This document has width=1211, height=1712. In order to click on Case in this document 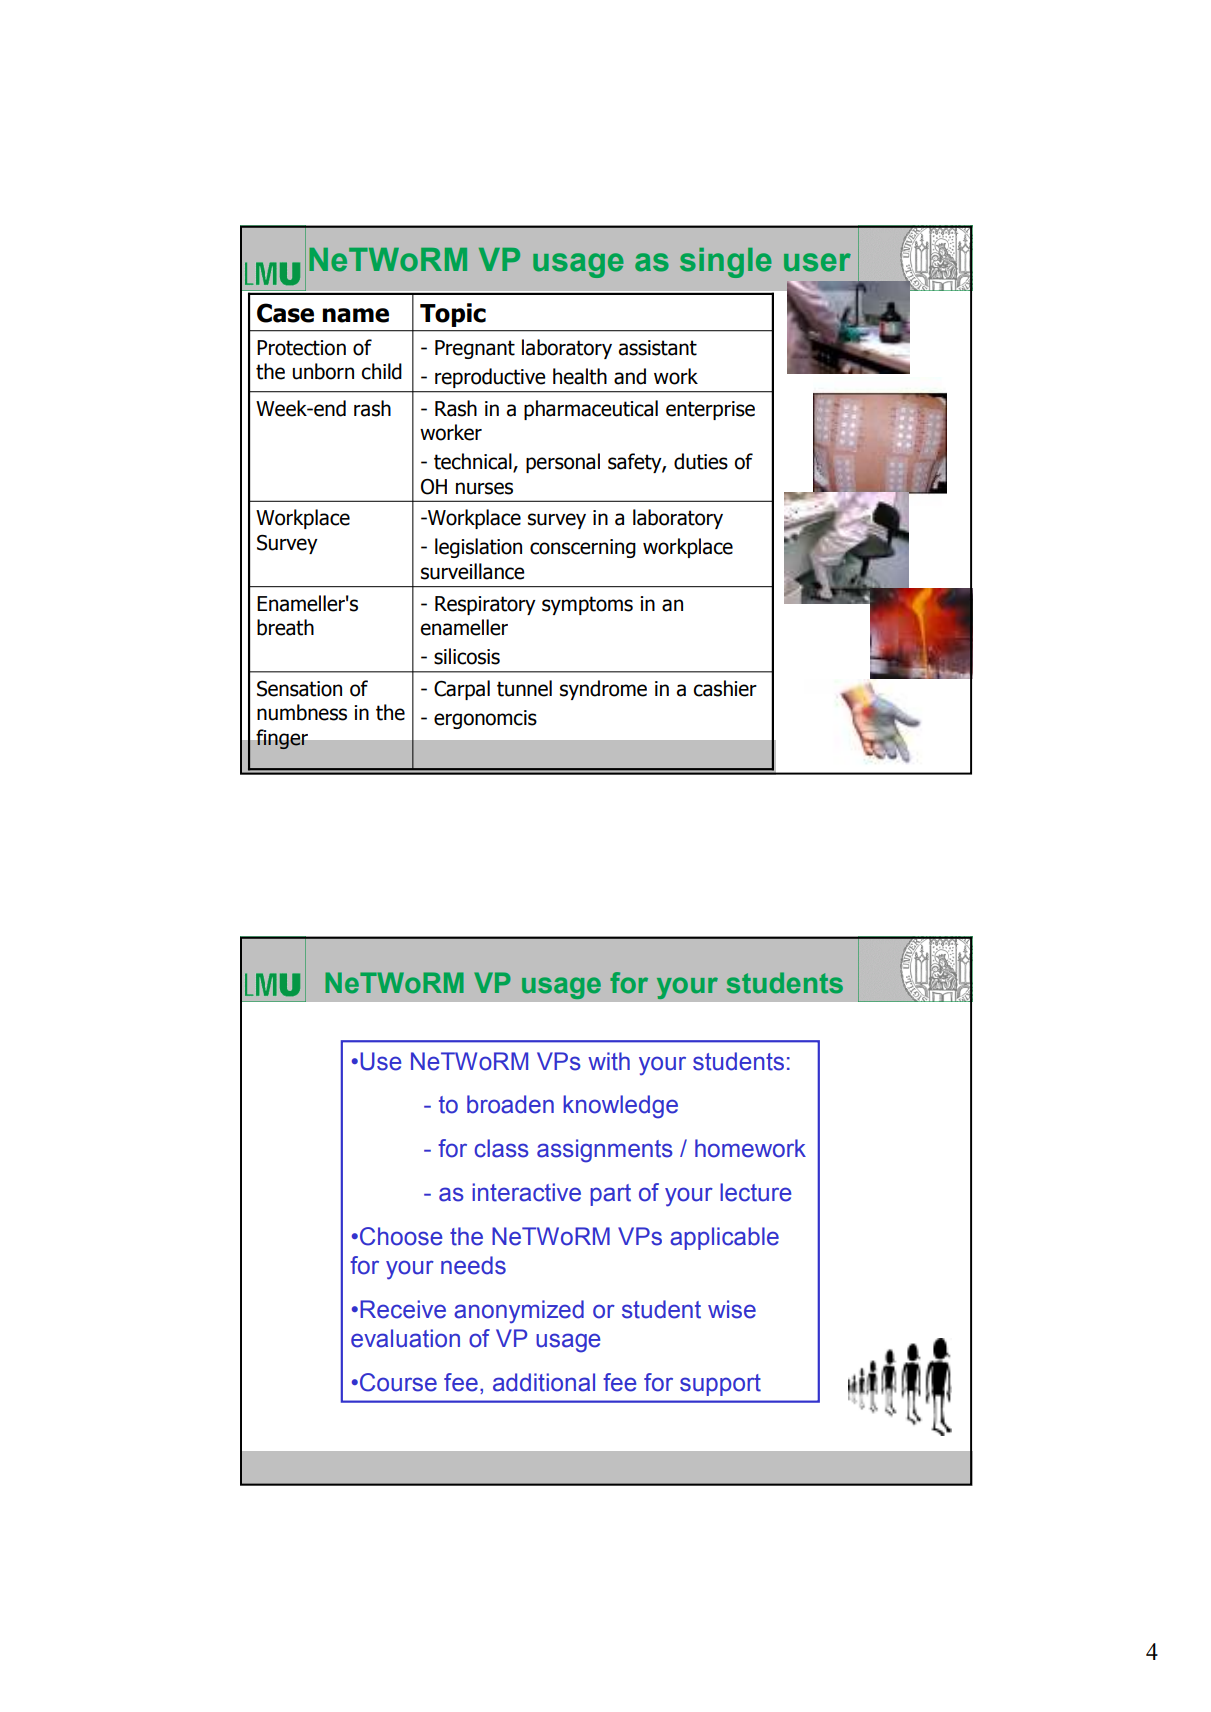, I will do `click(285, 313)`.
